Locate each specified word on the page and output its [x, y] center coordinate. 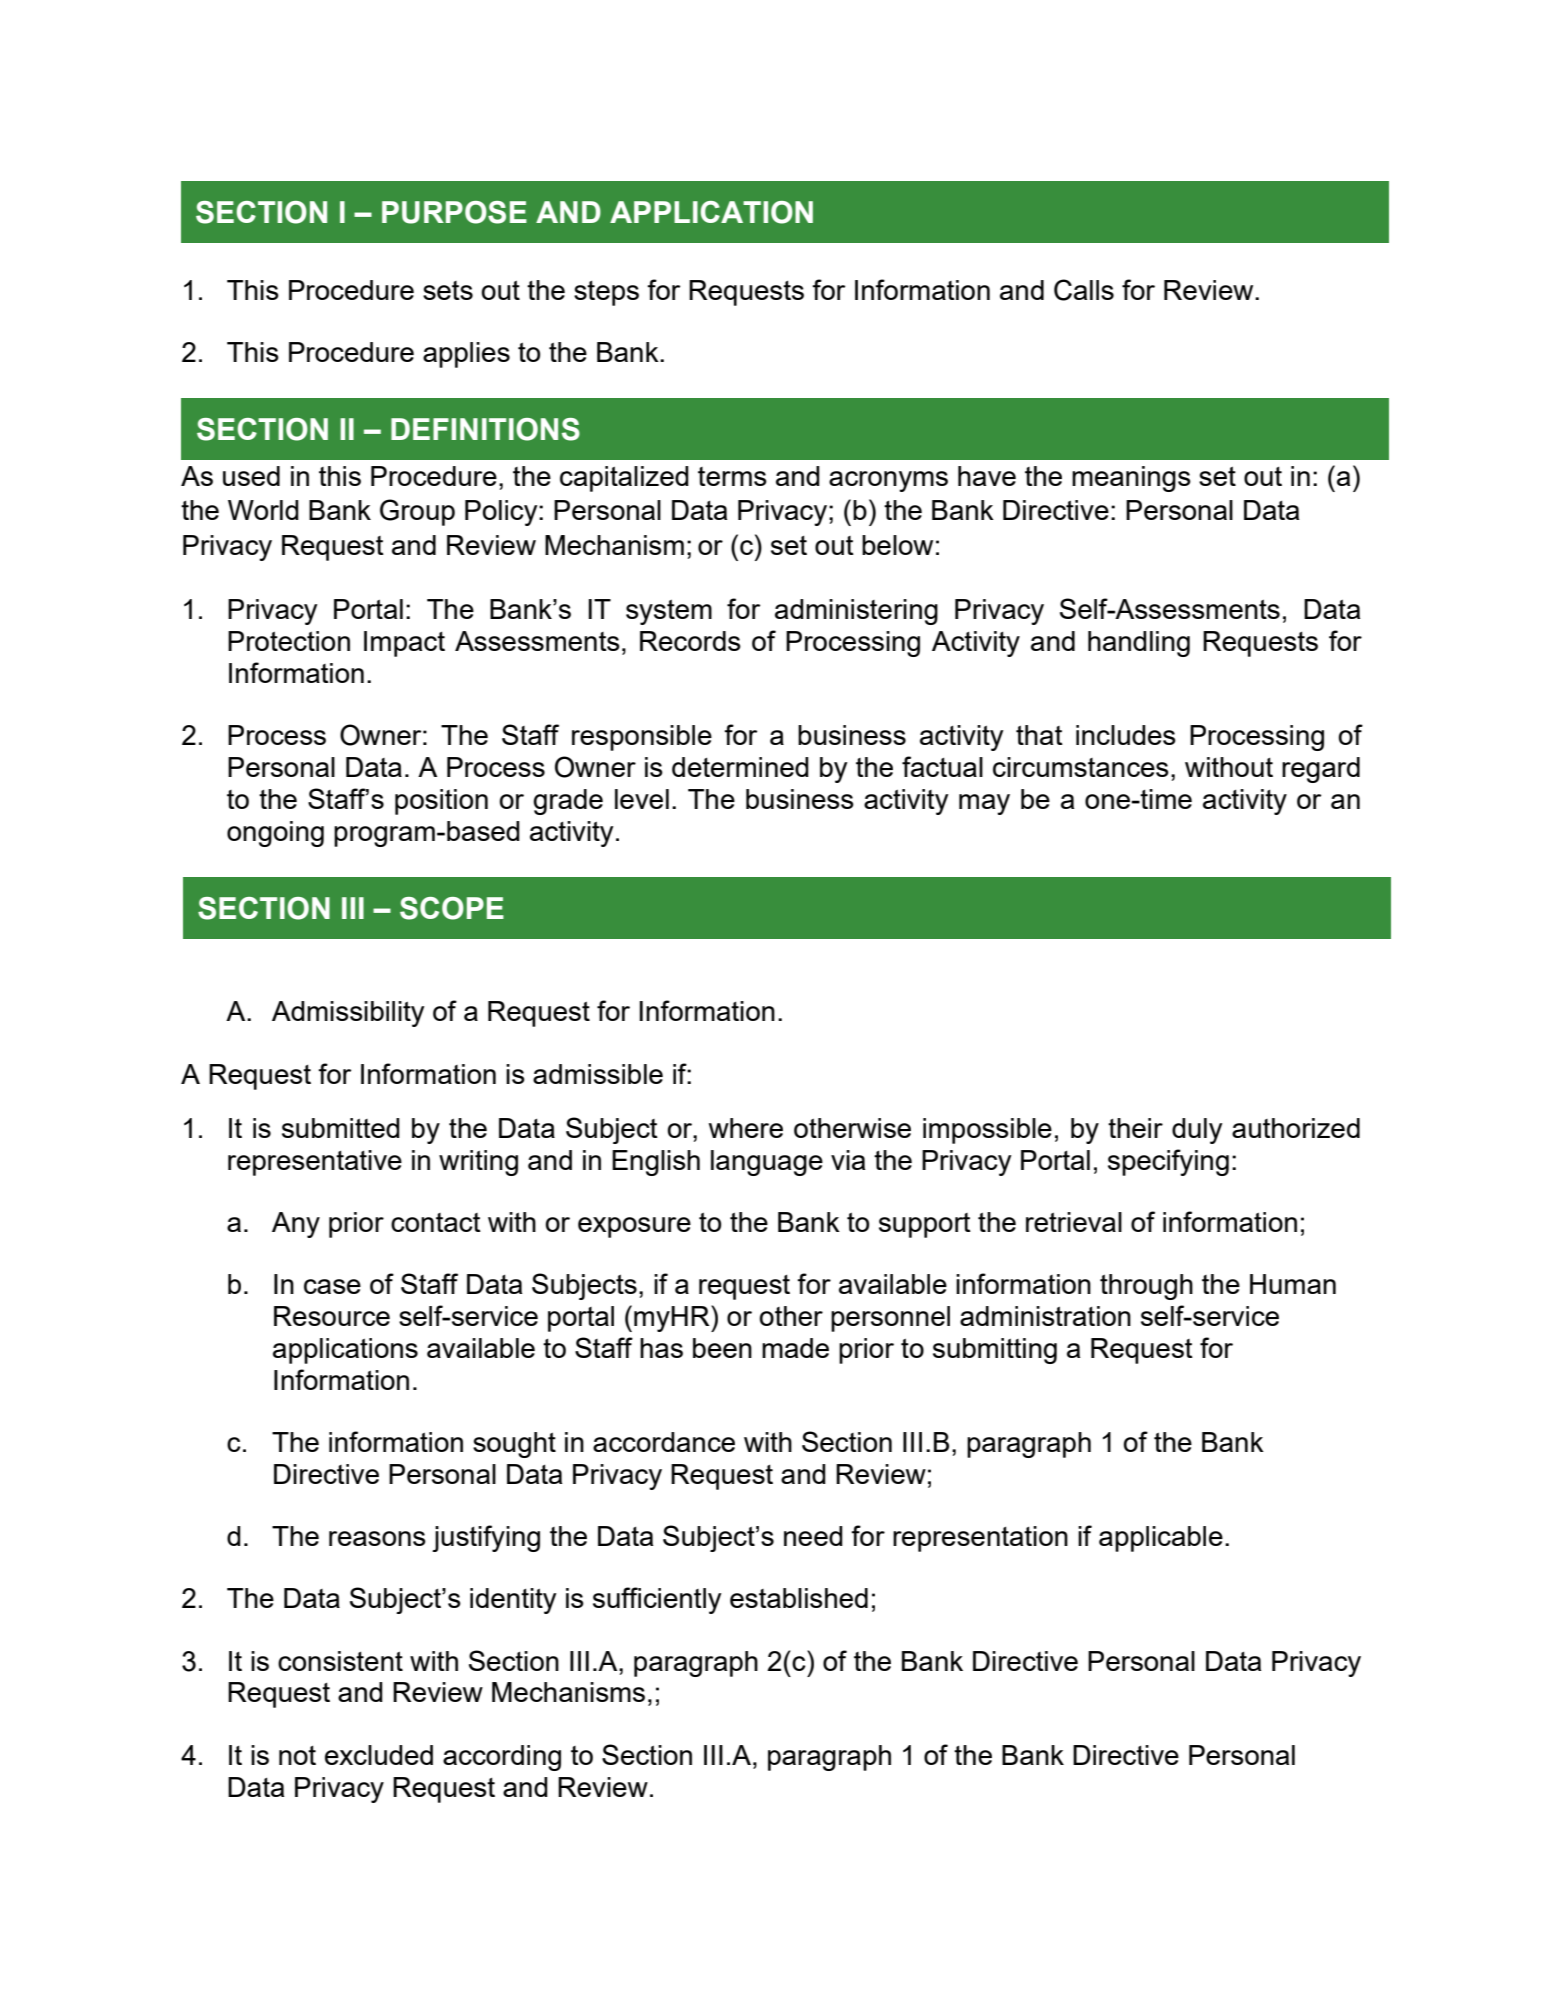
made [795, 1348]
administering [856, 612]
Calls [1084, 290]
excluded [379, 1755]
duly [1197, 1131]
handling [1139, 644]
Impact [404, 644]
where [746, 1128]
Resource [332, 1316]
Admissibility [348, 1014]
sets [448, 290]
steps [606, 293]
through [1146, 1287]
